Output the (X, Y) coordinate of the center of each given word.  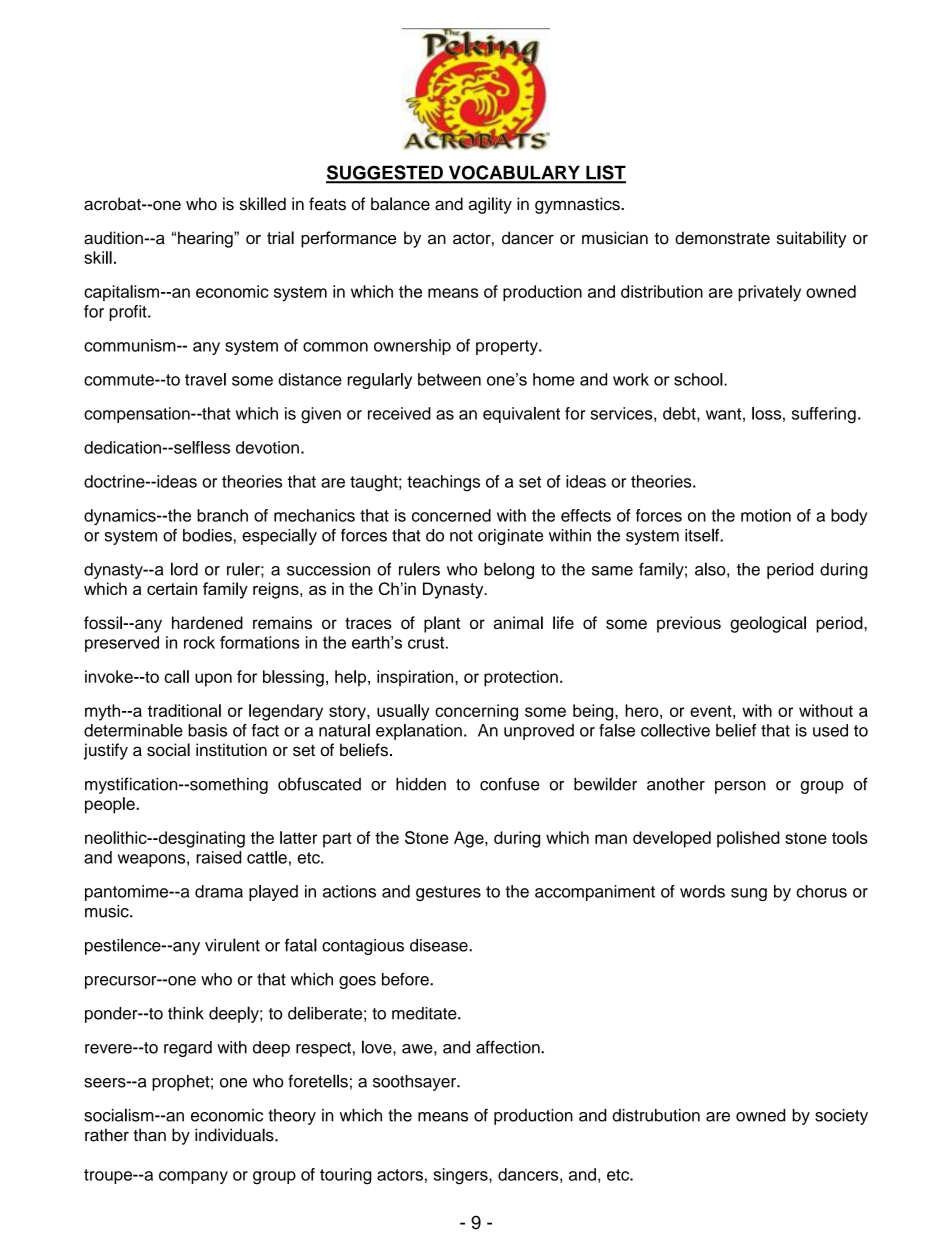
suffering (824, 415)
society (841, 1117)
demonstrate (722, 238)
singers (462, 1176)
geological (768, 624)
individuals (235, 1135)
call (176, 676)
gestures (448, 893)
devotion (267, 447)
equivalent (521, 415)
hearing (206, 239)
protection (521, 678)
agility (490, 205)
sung (749, 894)
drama (219, 891)
